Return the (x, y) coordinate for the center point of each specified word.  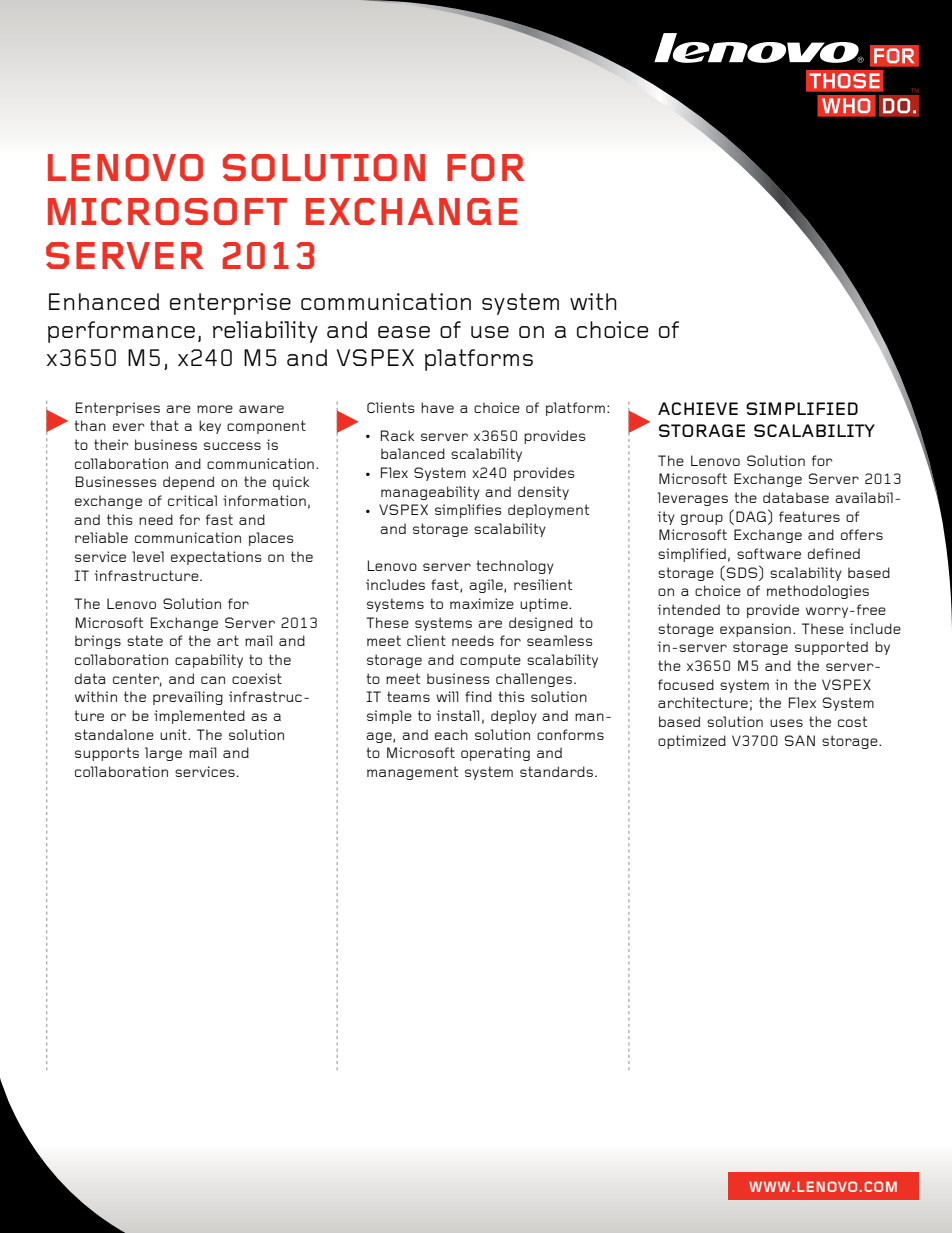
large (163, 754)
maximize (482, 603)
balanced (413, 453)
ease (404, 332)
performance (121, 332)
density (543, 493)
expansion (755, 630)
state (145, 640)
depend (188, 483)
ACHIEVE (698, 408)
